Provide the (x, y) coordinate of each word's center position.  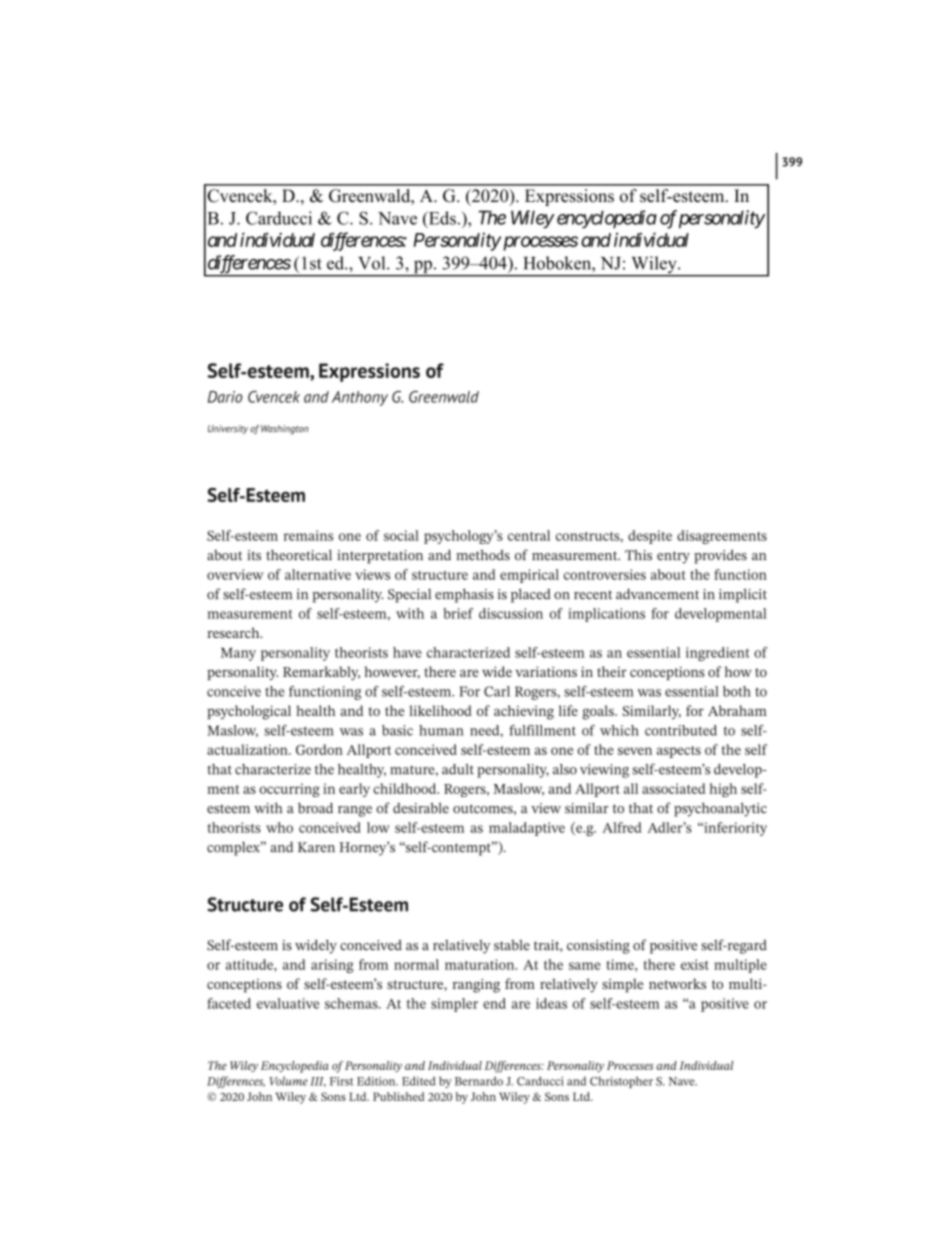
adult (458, 769)
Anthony (360, 398)
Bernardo (479, 1081)
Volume (288, 1081)
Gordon (319, 749)
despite (650, 537)
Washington (285, 430)
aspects (679, 752)
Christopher (621, 1082)
